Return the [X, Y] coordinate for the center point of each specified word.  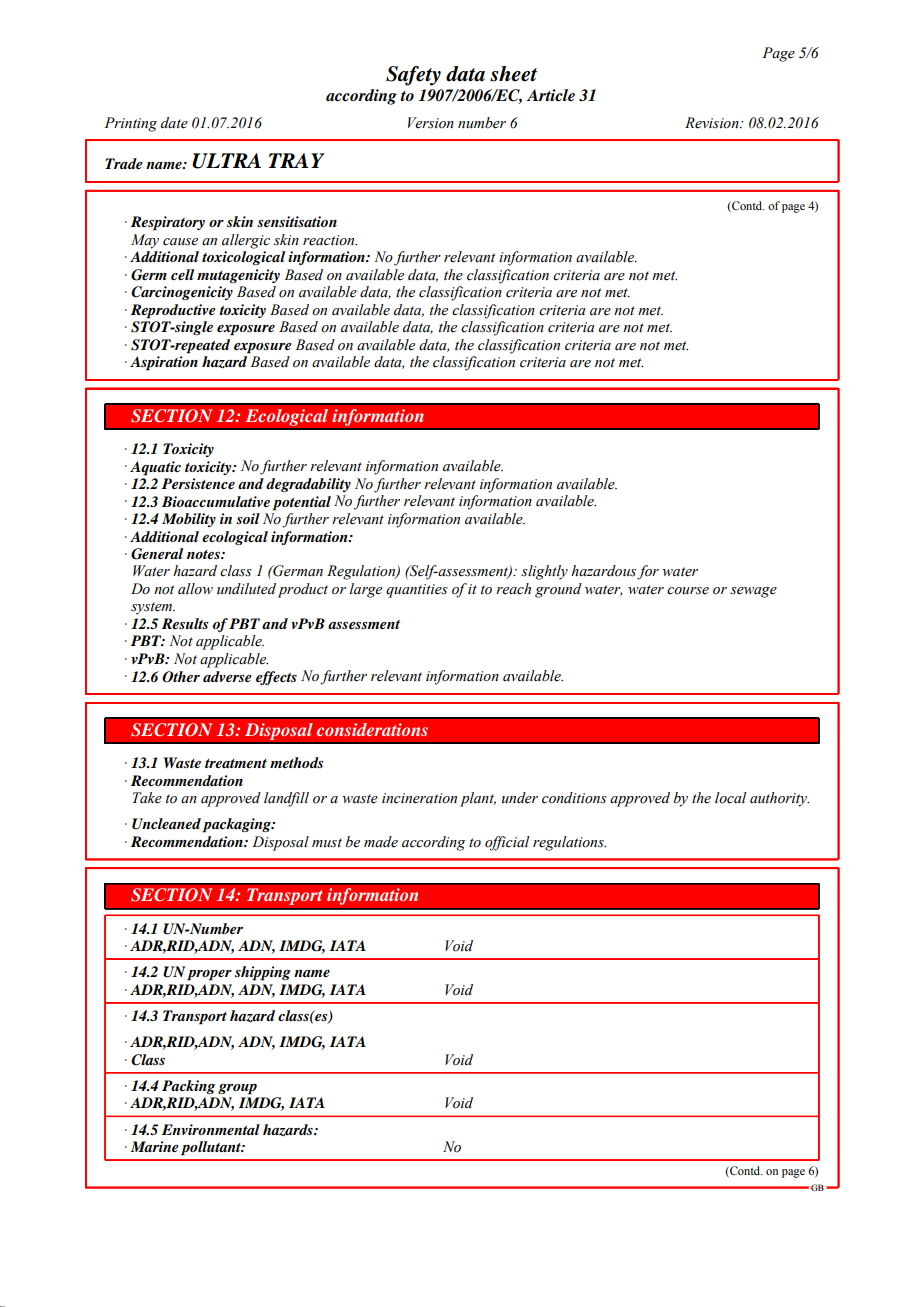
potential [301, 503]
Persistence [198, 483]
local [731, 798]
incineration [419, 798]
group [237, 1089]
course [688, 591]
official [507, 843]
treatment [236, 763]
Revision [713, 123]
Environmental [211, 1129]
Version [431, 123]
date [174, 123]
